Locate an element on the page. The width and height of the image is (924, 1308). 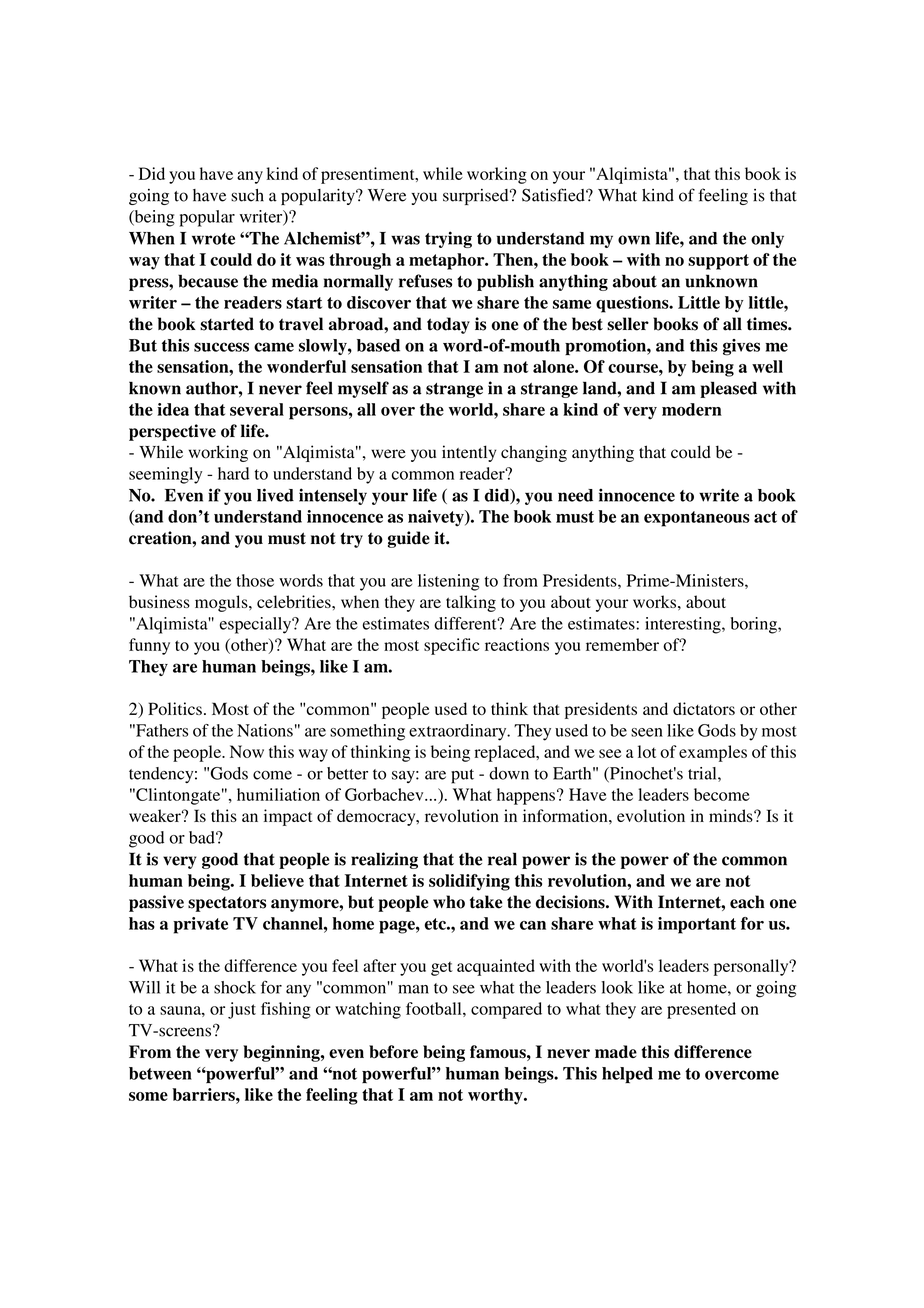
success is located at coordinates (221, 347).
